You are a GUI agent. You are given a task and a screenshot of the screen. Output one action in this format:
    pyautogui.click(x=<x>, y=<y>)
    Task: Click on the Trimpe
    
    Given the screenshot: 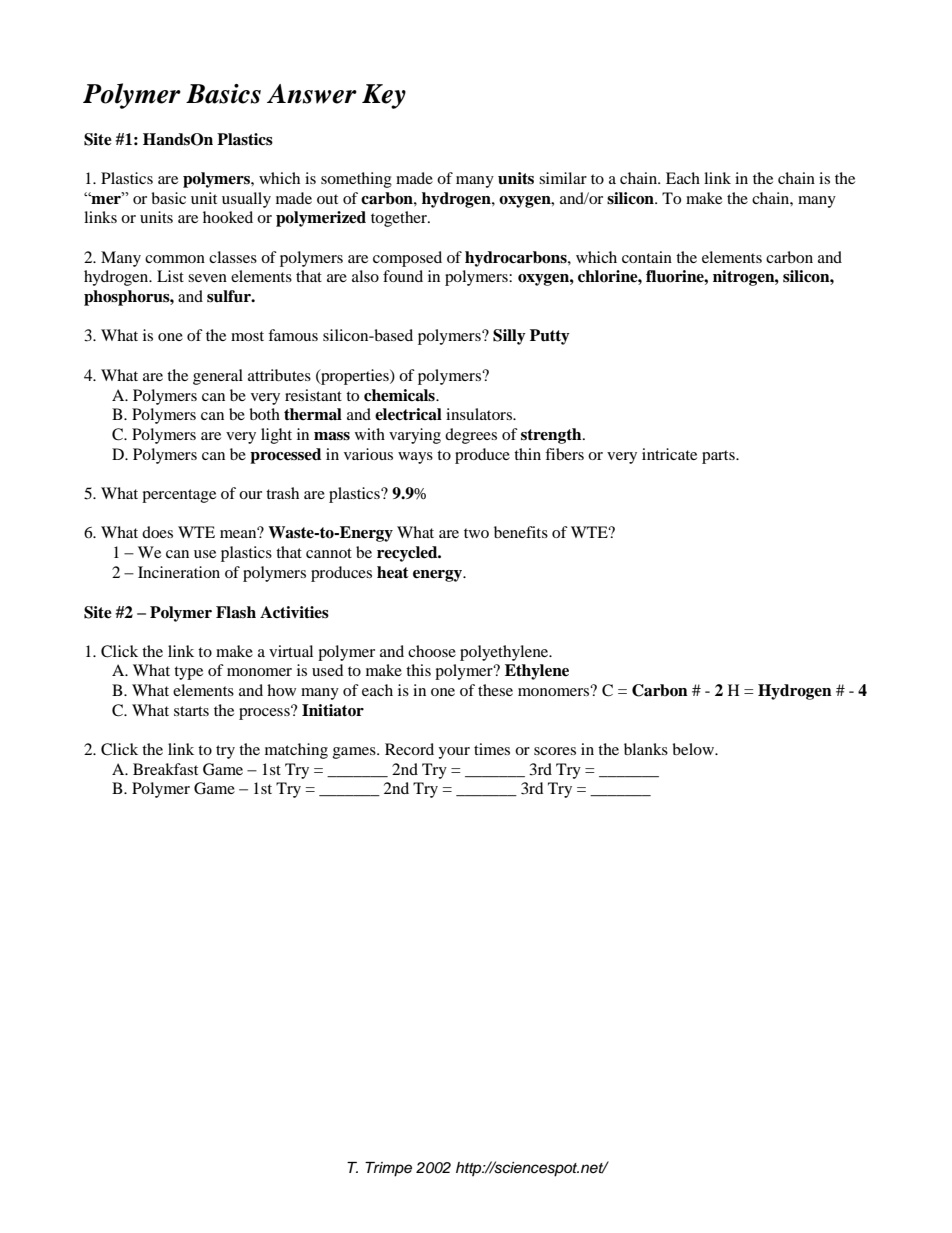 What is the action you would take?
    pyautogui.click(x=388, y=1169)
